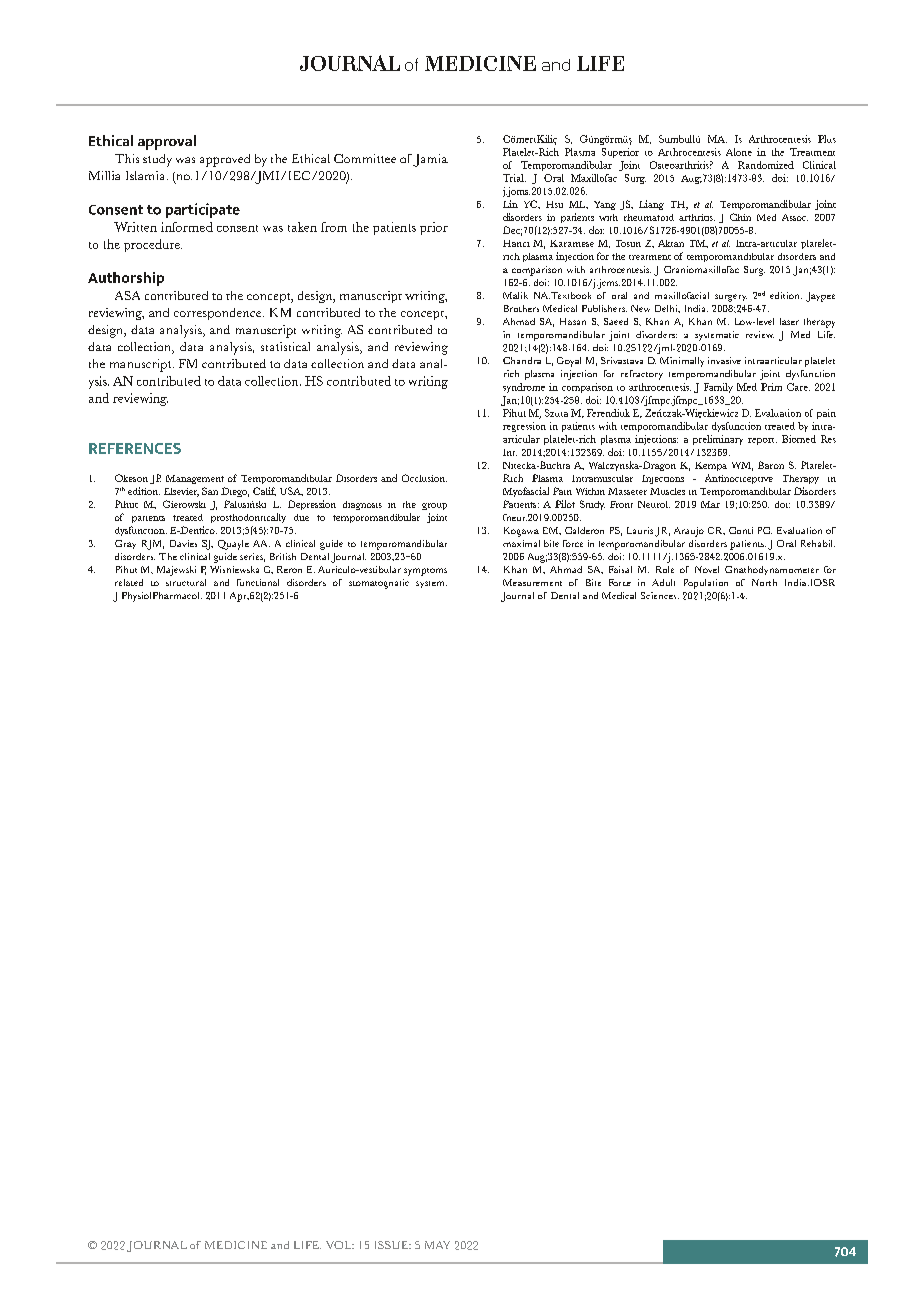 The image size is (924, 1308). I want to click on functional, so click(258, 582).
